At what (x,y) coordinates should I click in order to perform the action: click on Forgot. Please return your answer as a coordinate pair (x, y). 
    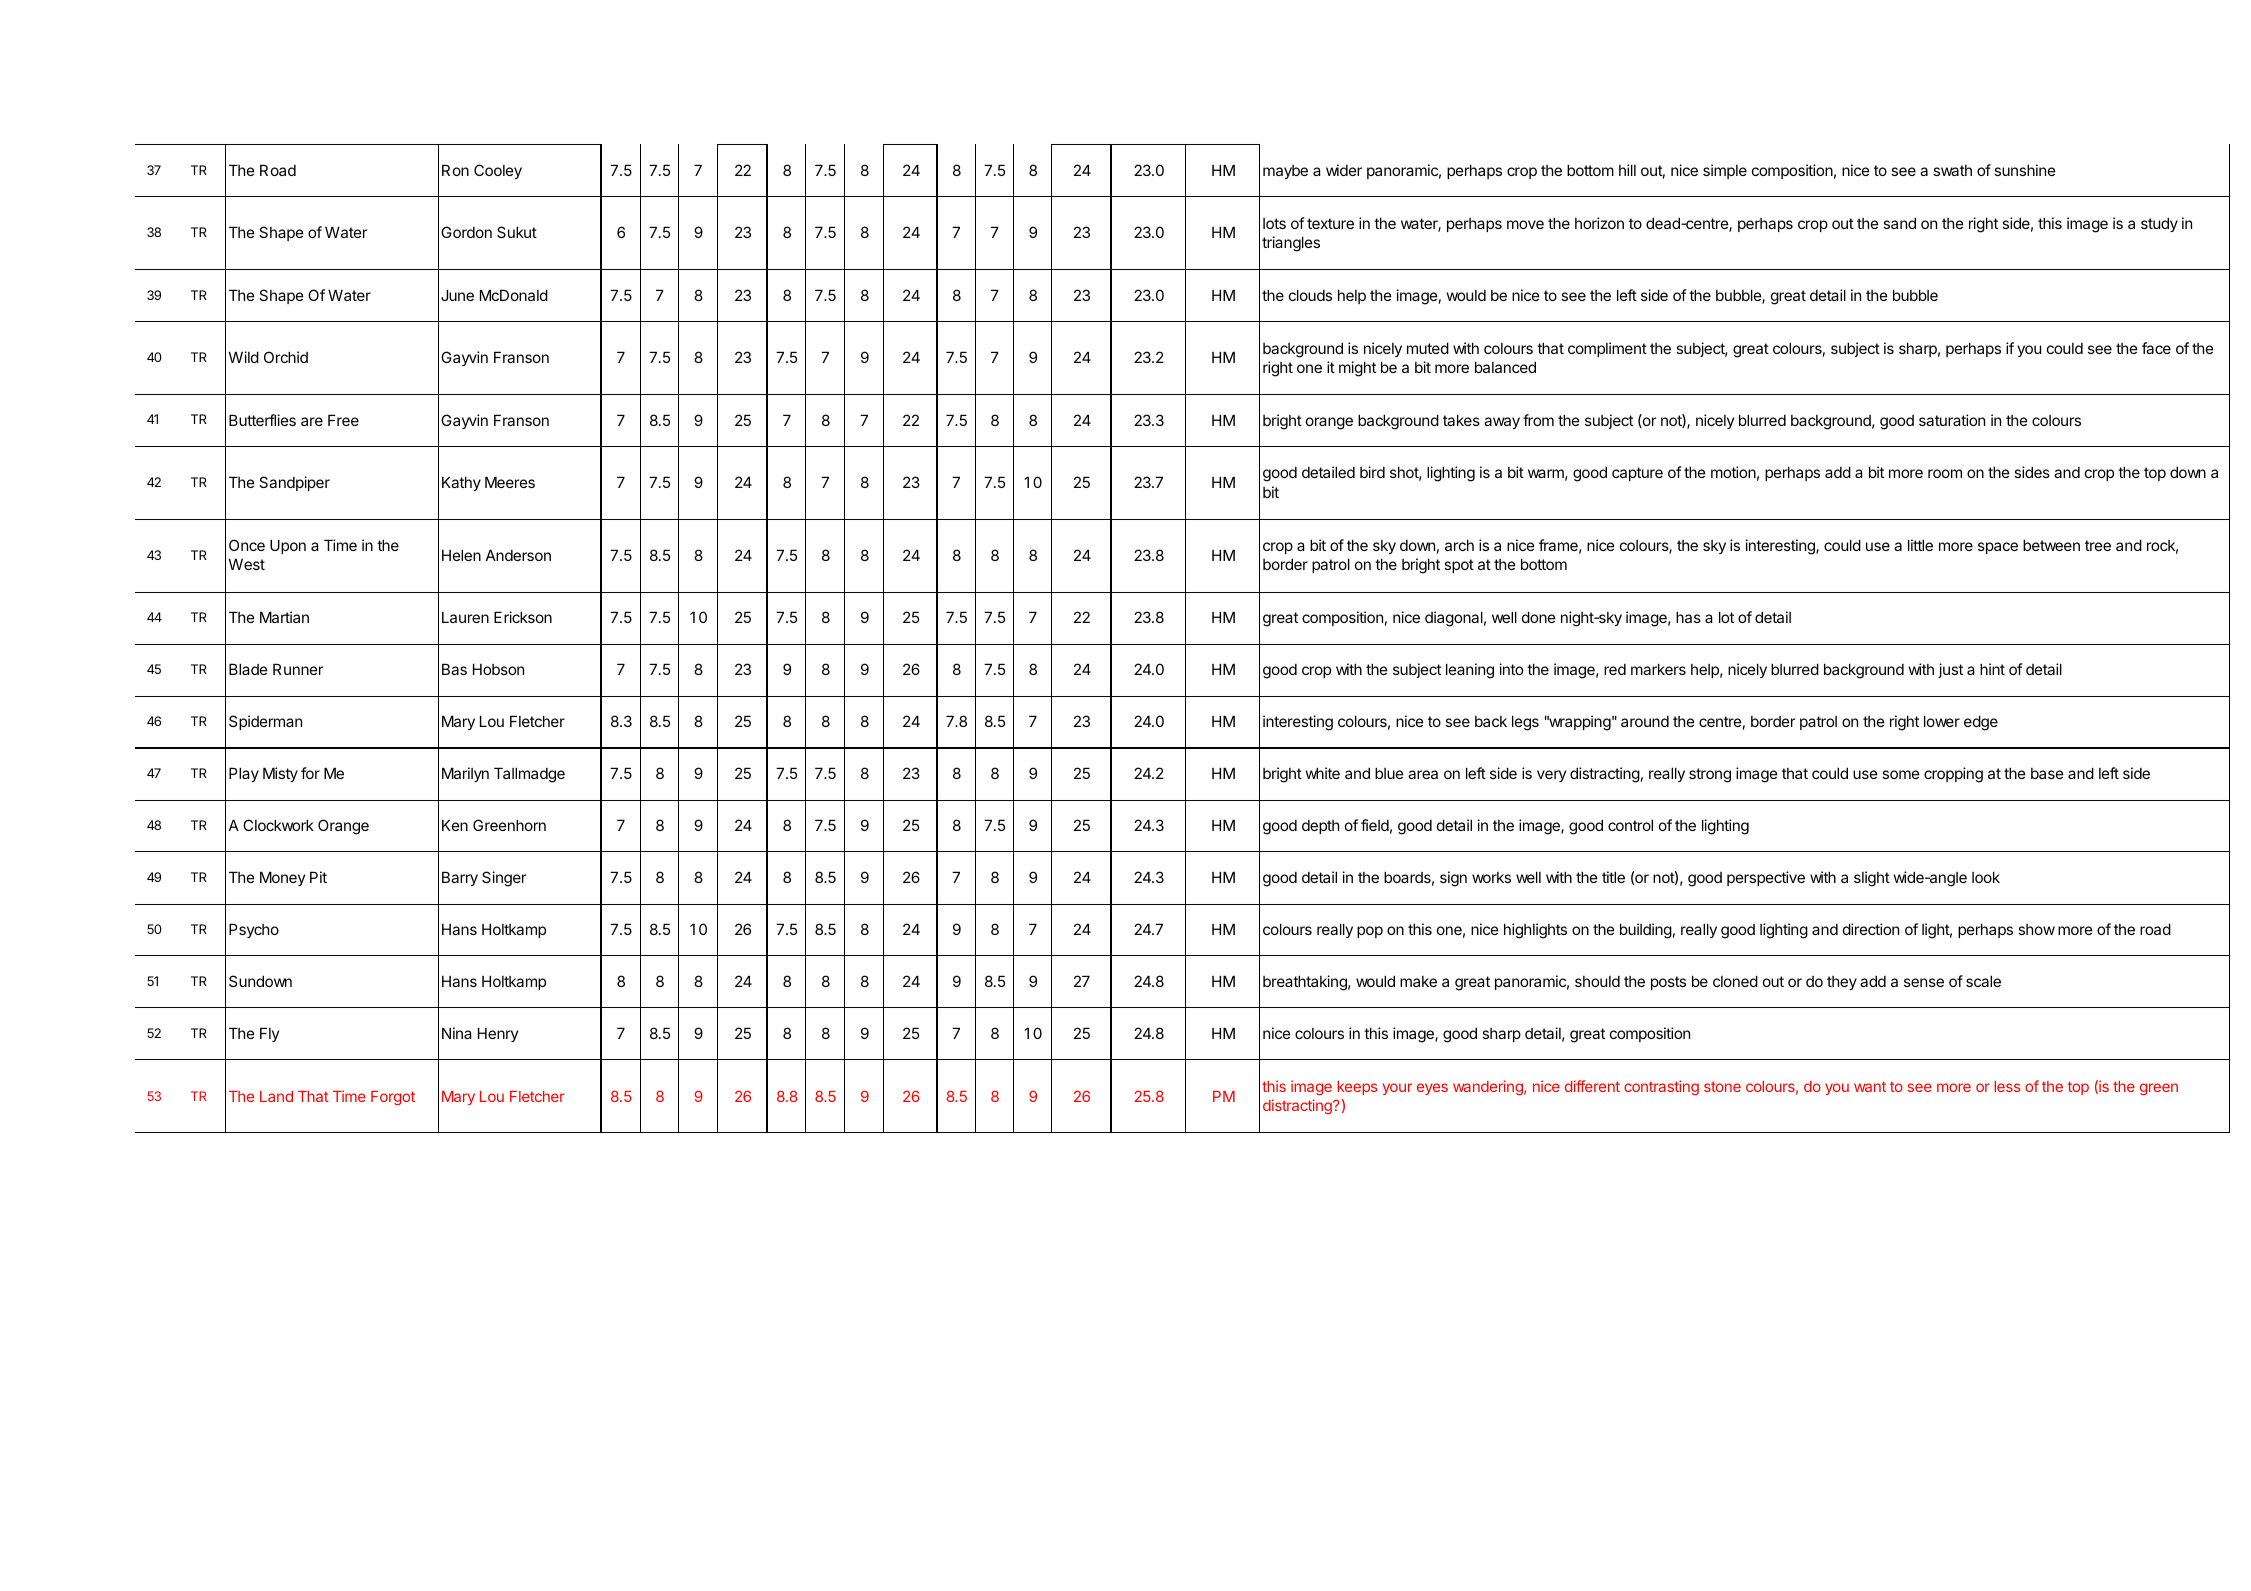
    Looking at the image, I should click on (393, 1098).
